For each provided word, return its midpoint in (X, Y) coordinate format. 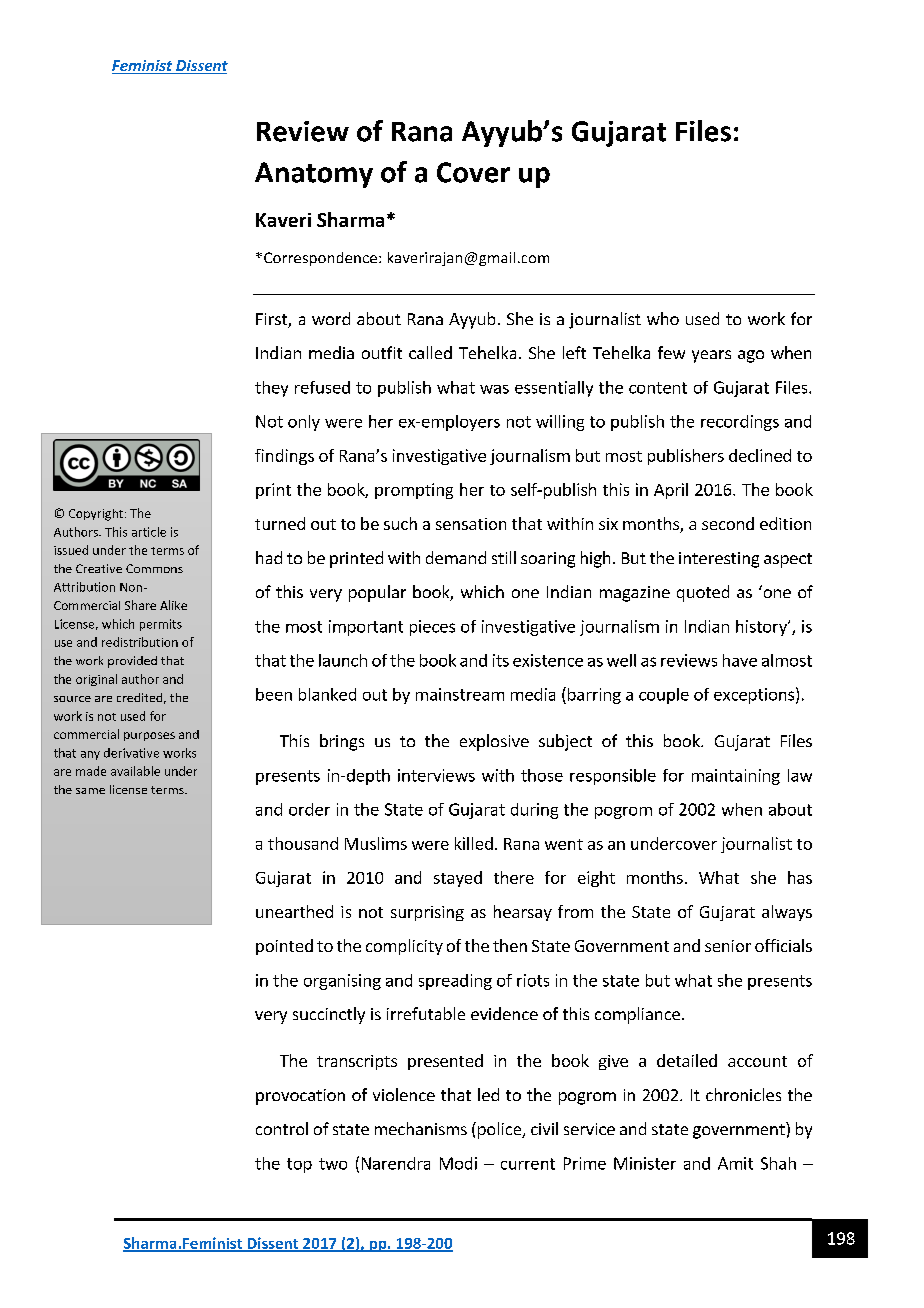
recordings (740, 423)
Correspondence (320, 259)
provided (132, 662)
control (282, 1128)
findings (284, 457)
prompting (414, 491)
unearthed (294, 911)
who (663, 318)
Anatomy (314, 175)
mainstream (460, 694)
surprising (427, 913)
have (740, 660)
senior (728, 946)
